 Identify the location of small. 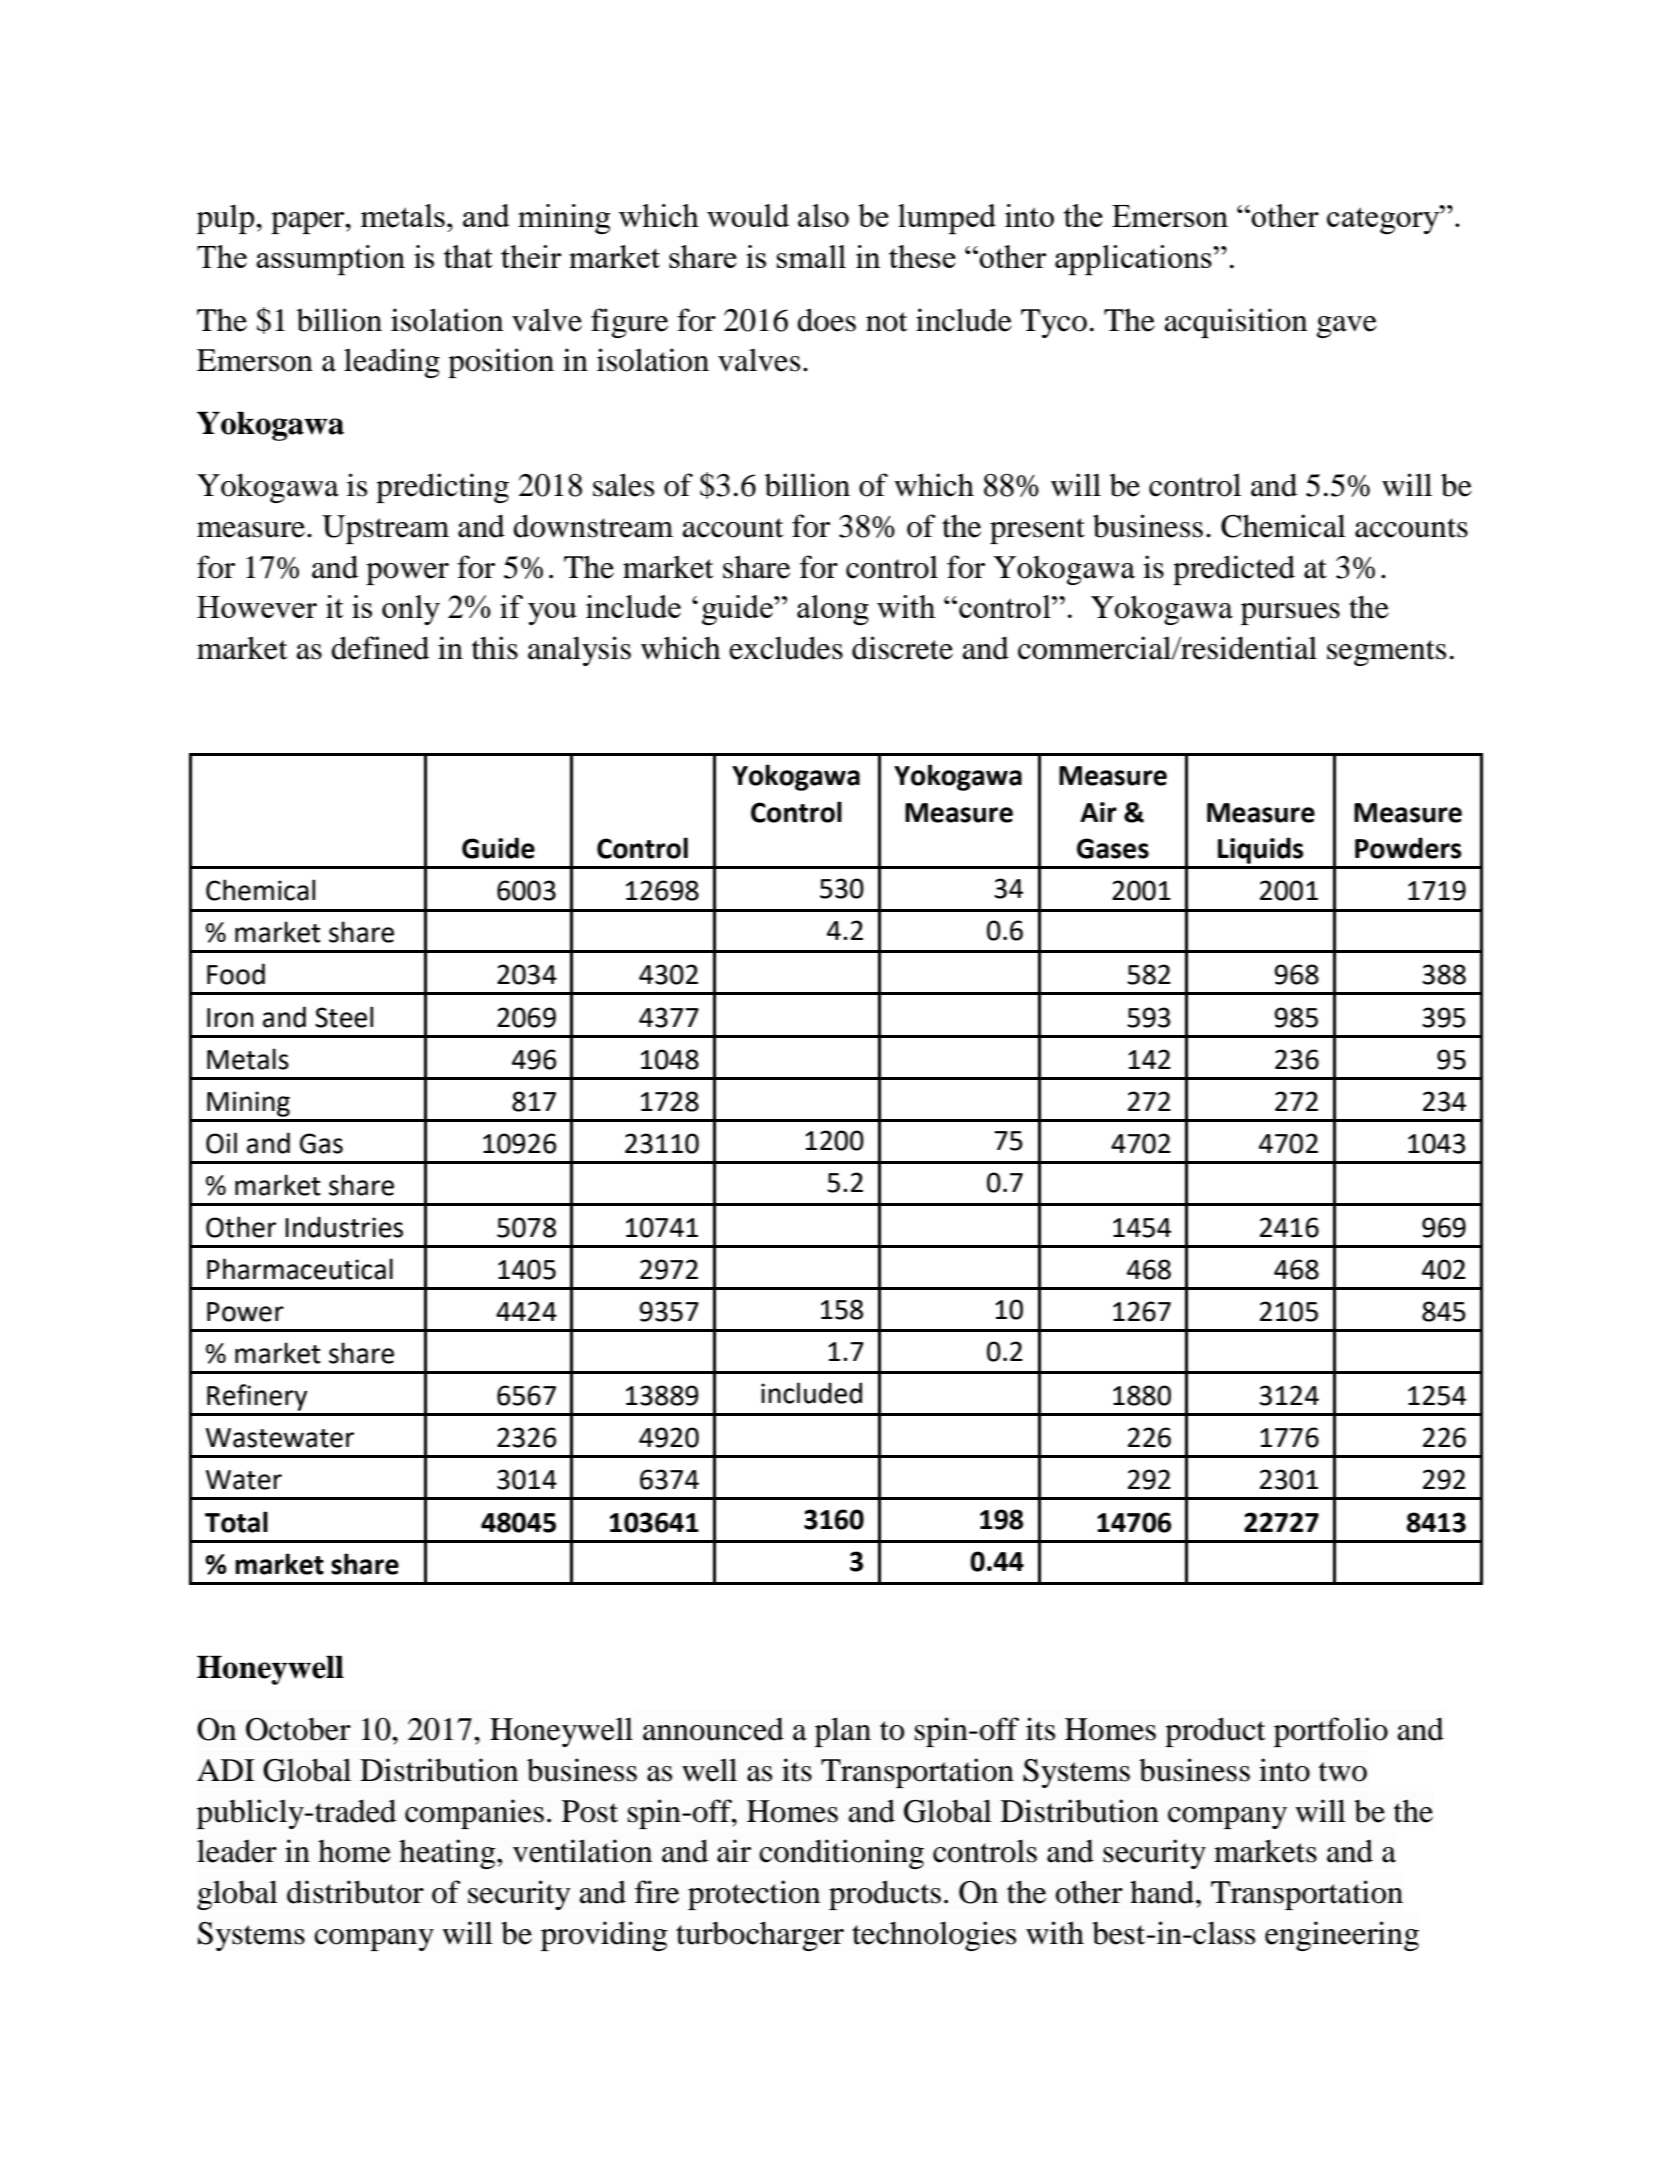
(811, 256).
